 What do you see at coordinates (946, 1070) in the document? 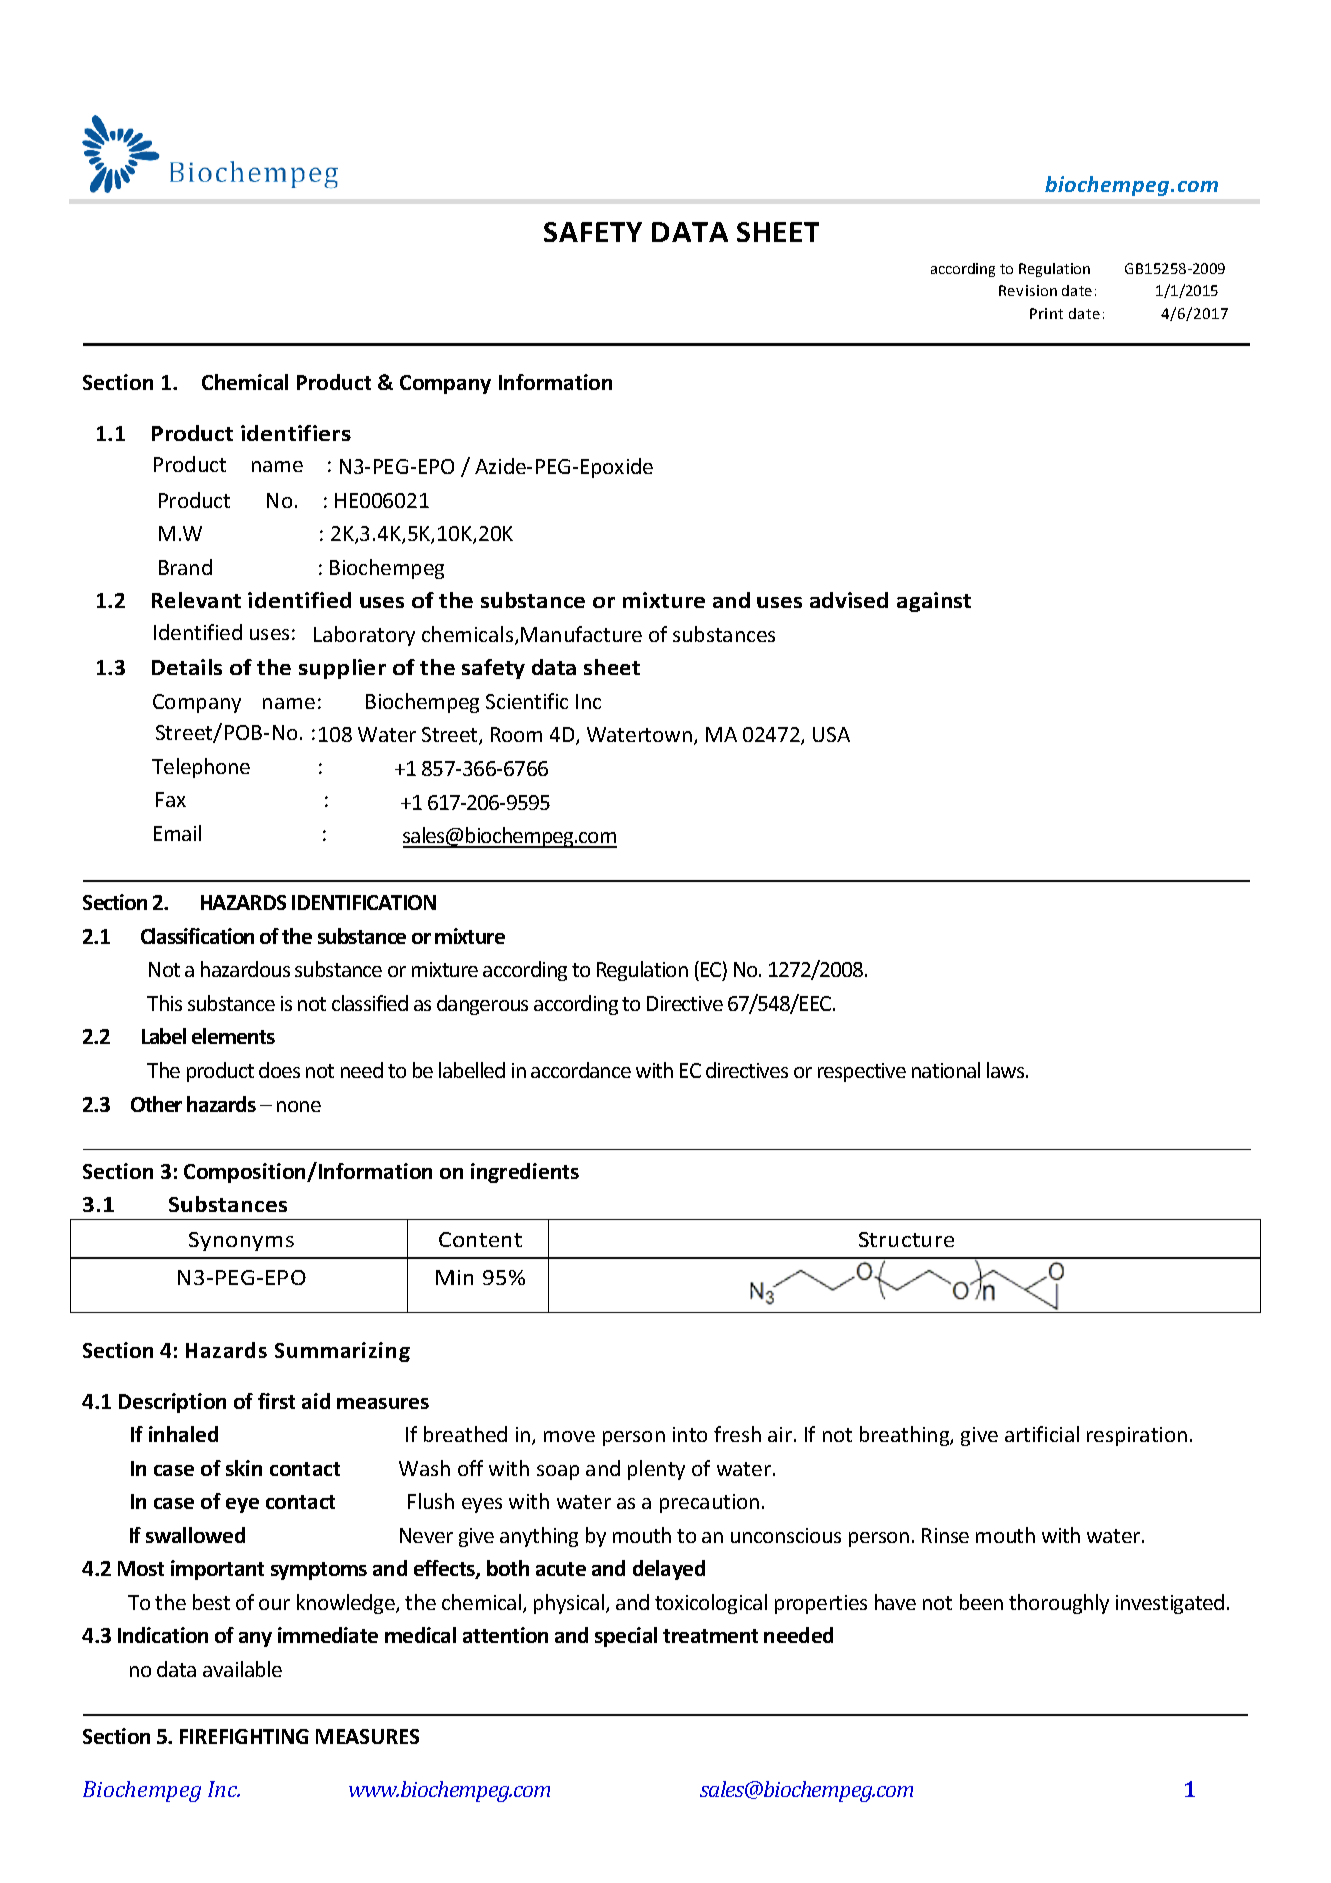
I see `national` at bounding box center [946, 1070].
